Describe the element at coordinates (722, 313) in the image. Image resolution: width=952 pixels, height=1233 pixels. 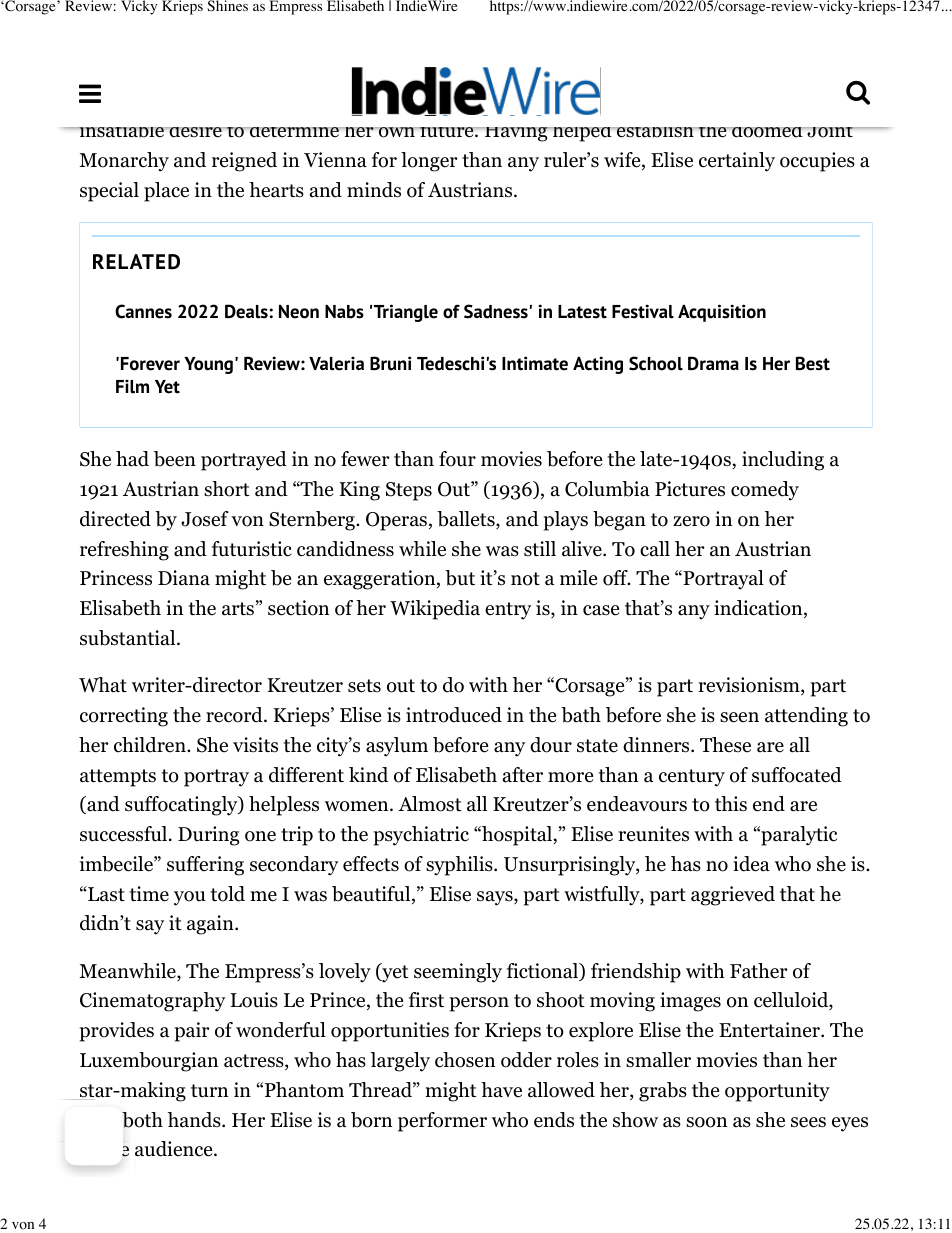
I see `Acquisition` at that location.
